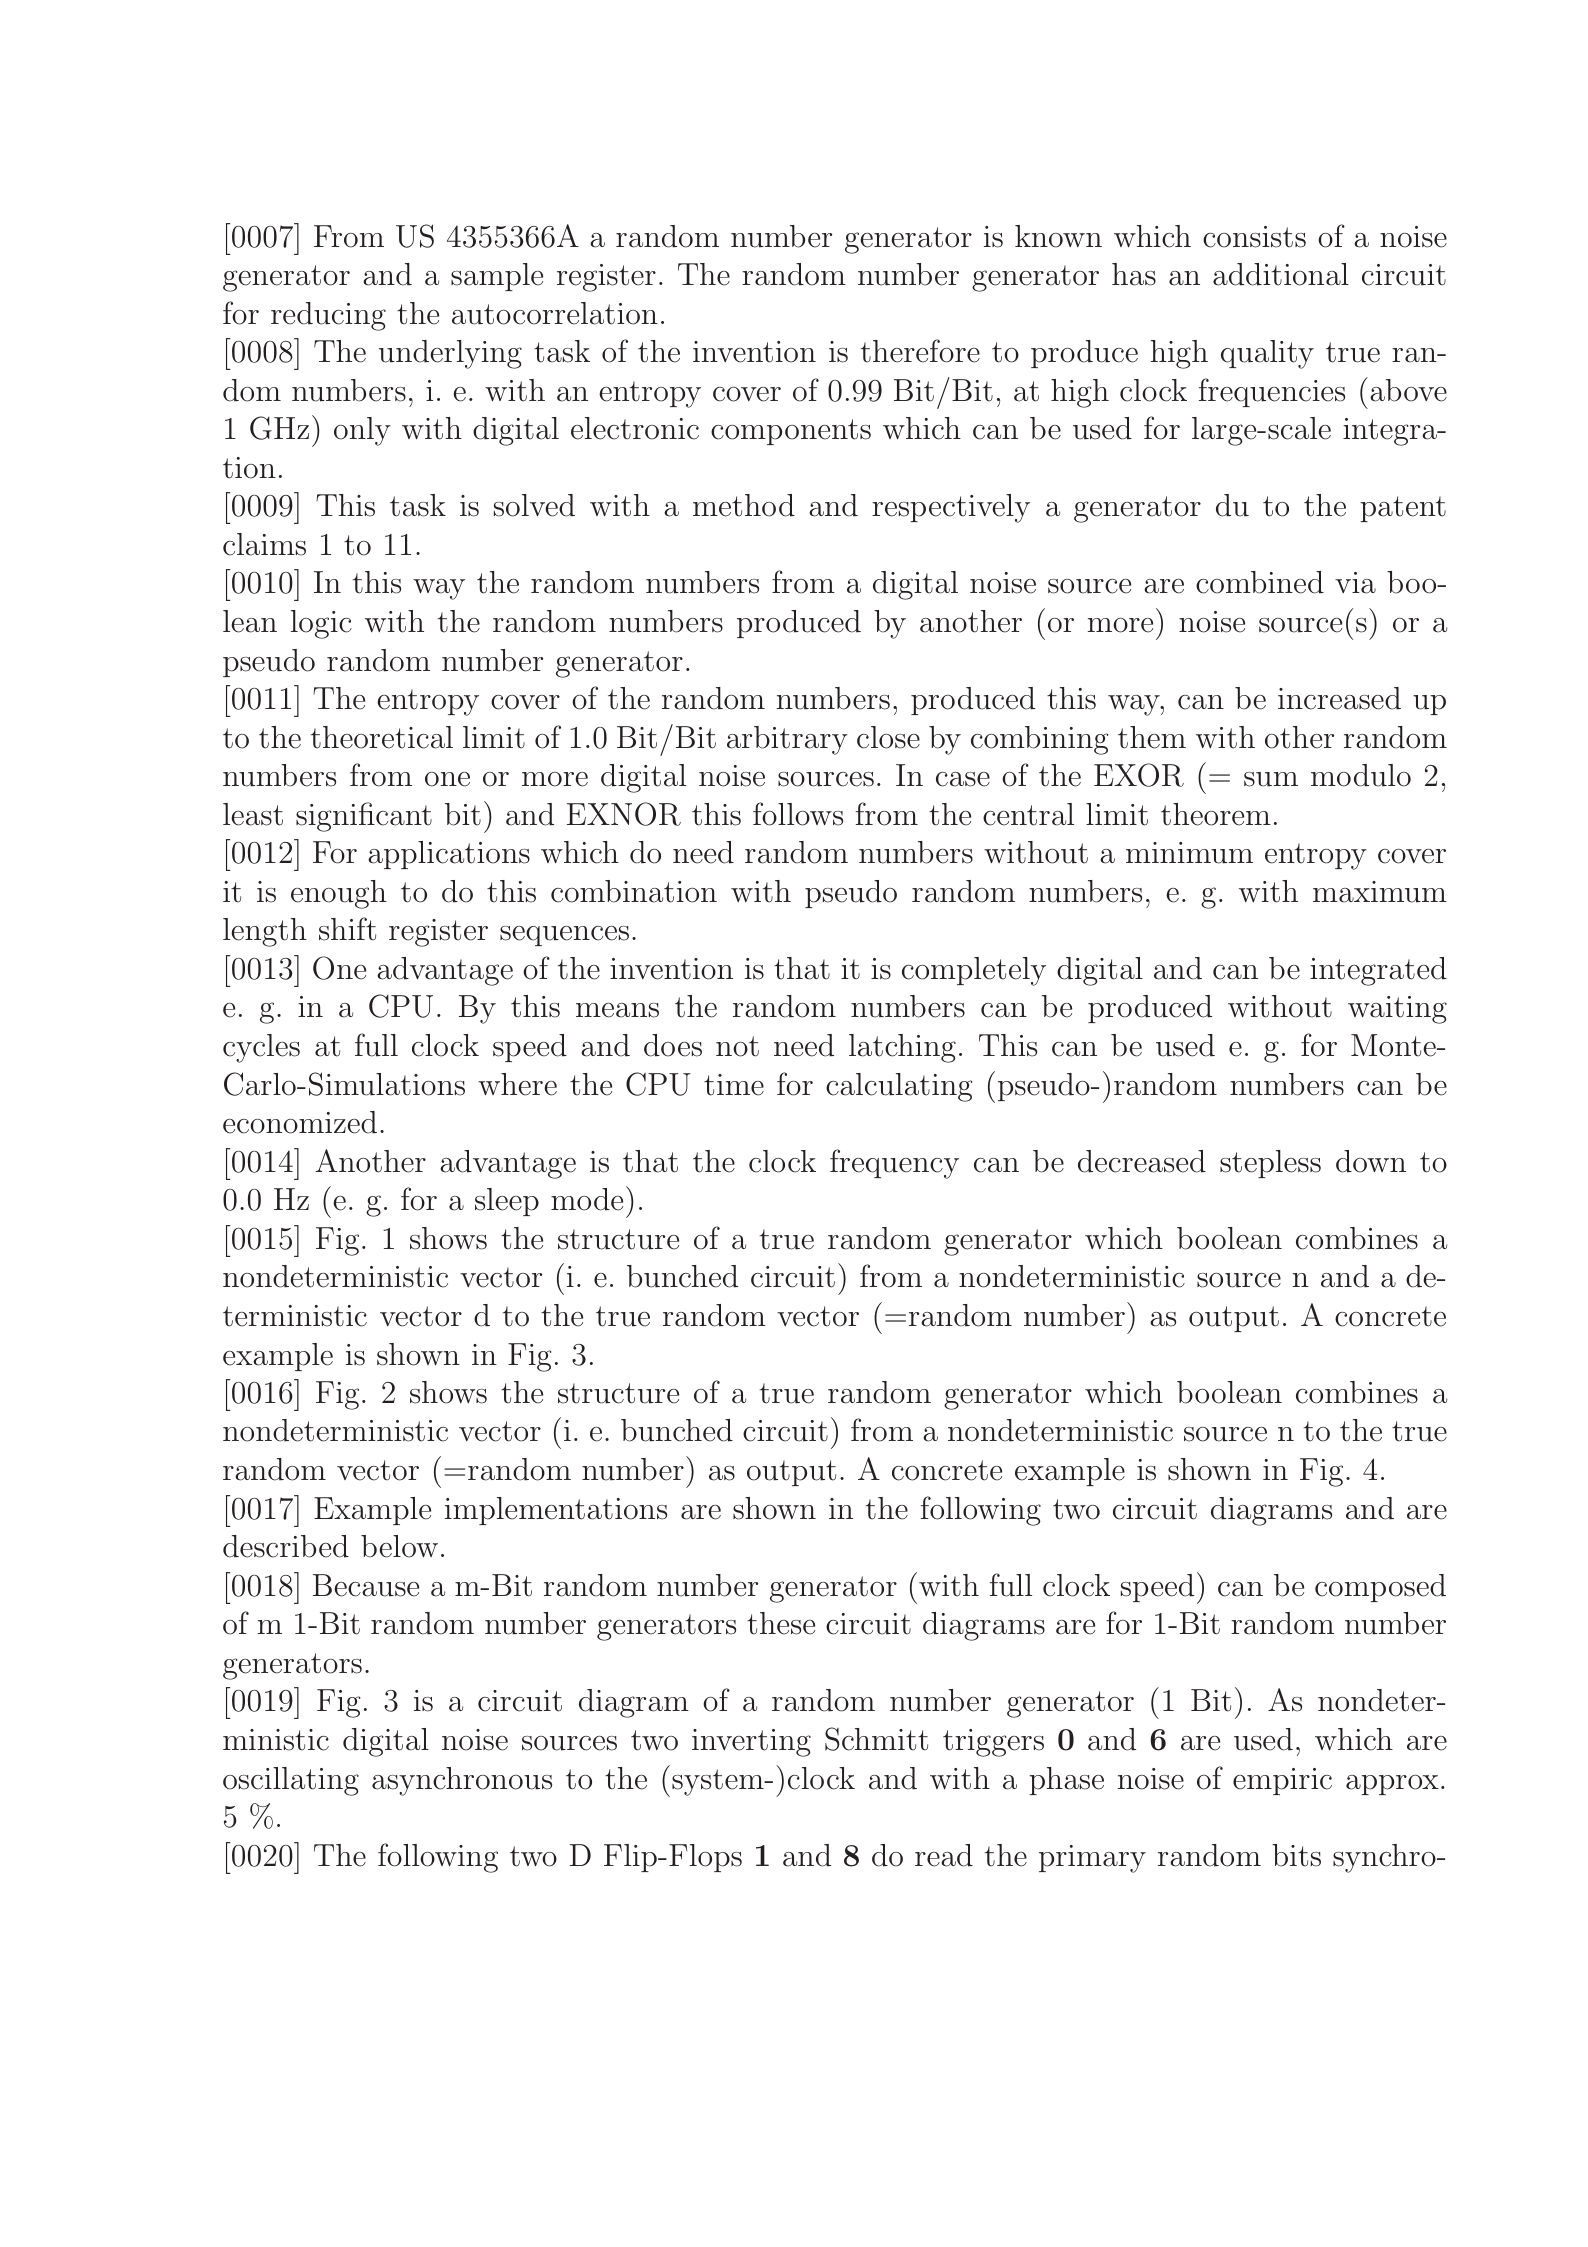 This screenshot has height=2247, width=1588. Describe the element at coordinates (902, 1048) in the screenshot. I see `latching` at that location.
